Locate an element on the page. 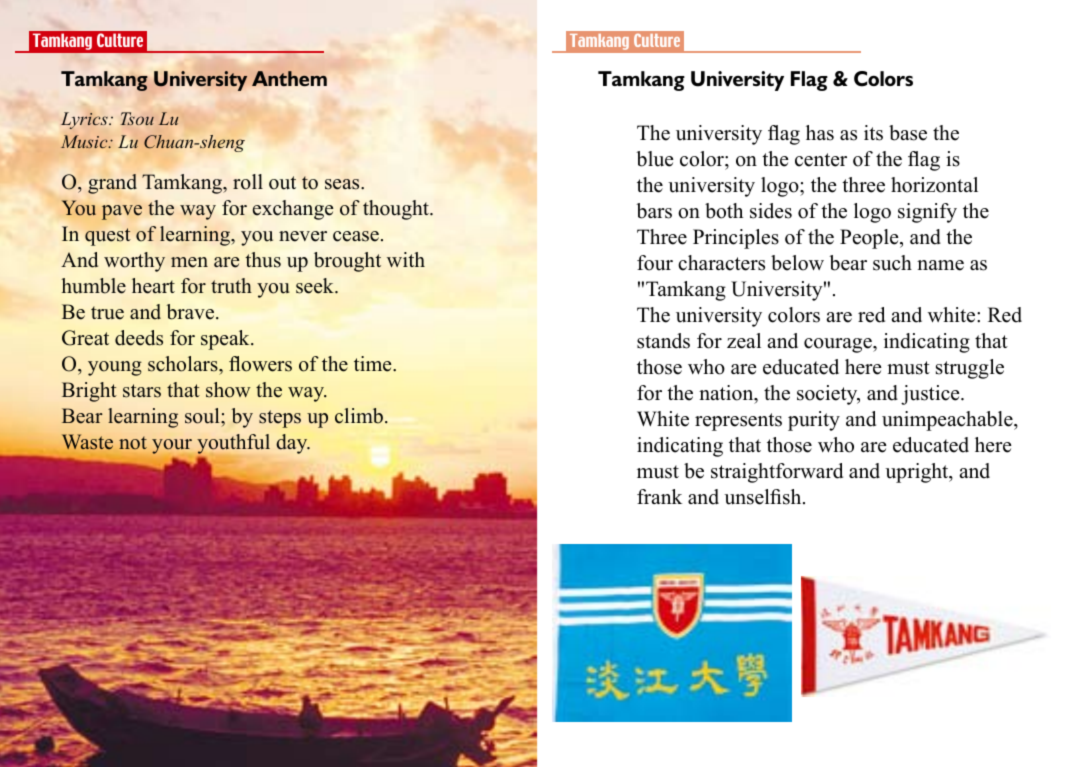 Image resolution: width=1074 pixels, height=767 pixels. bars is located at coordinates (654, 211).
